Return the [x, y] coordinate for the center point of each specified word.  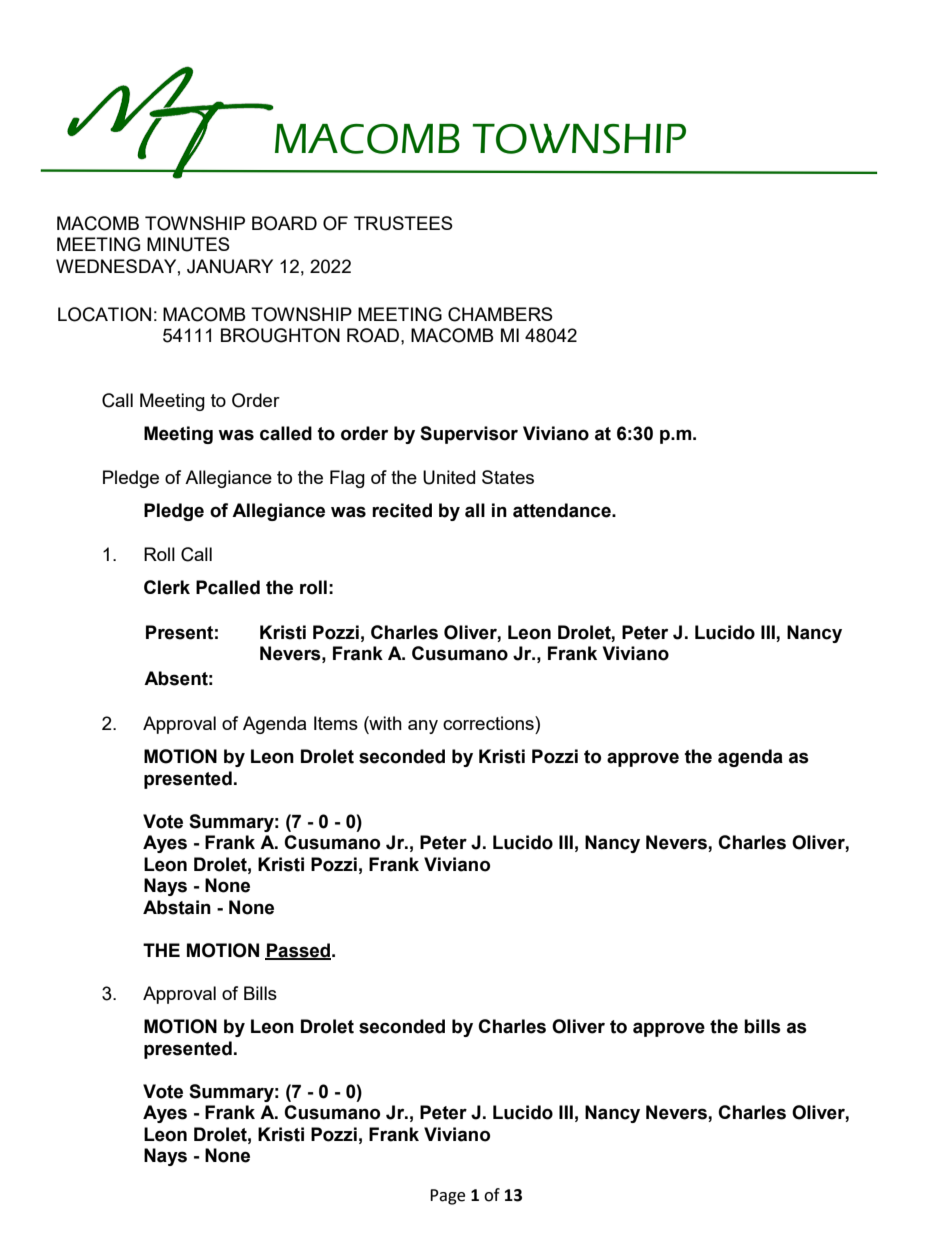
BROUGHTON [280, 335]
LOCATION [104, 314]
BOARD [284, 223]
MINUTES [188, 244]
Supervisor [469, 435]
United [449, 477]
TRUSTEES [403, 223]
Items [336, 723]
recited [402, 510]
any [423, 727]
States [508, 477]
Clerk [167, 587]
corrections [489, 723]
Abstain [177, 907]
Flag [347, 479]
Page [447, 1197]
